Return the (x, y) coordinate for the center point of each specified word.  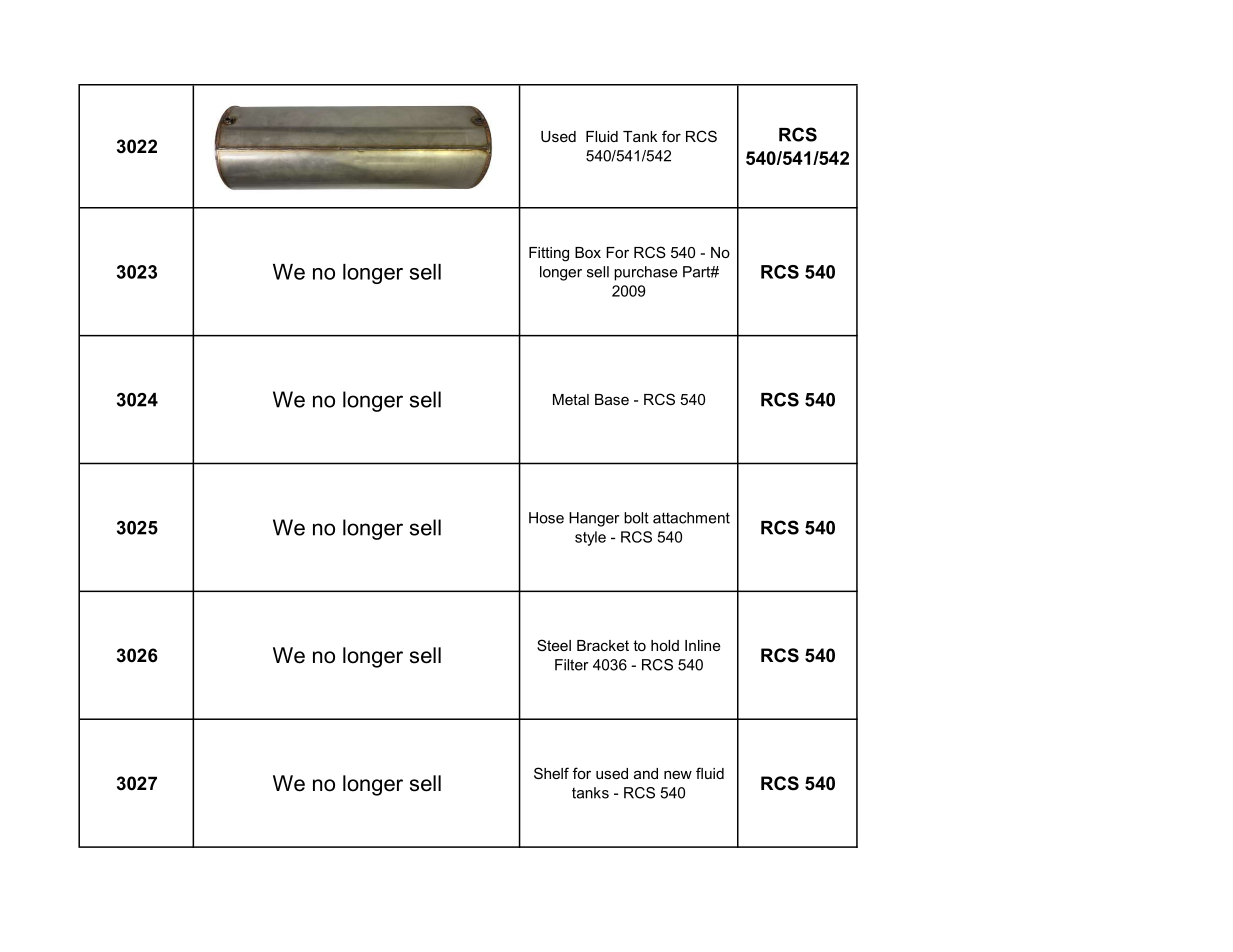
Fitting (549, 254)
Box (588, 252)
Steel (554, 645)
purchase (646, 273)
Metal (571, 399)
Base (612, 399)
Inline (703, 645)
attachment (691, 518)
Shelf (551, 773)
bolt (636, 518)
